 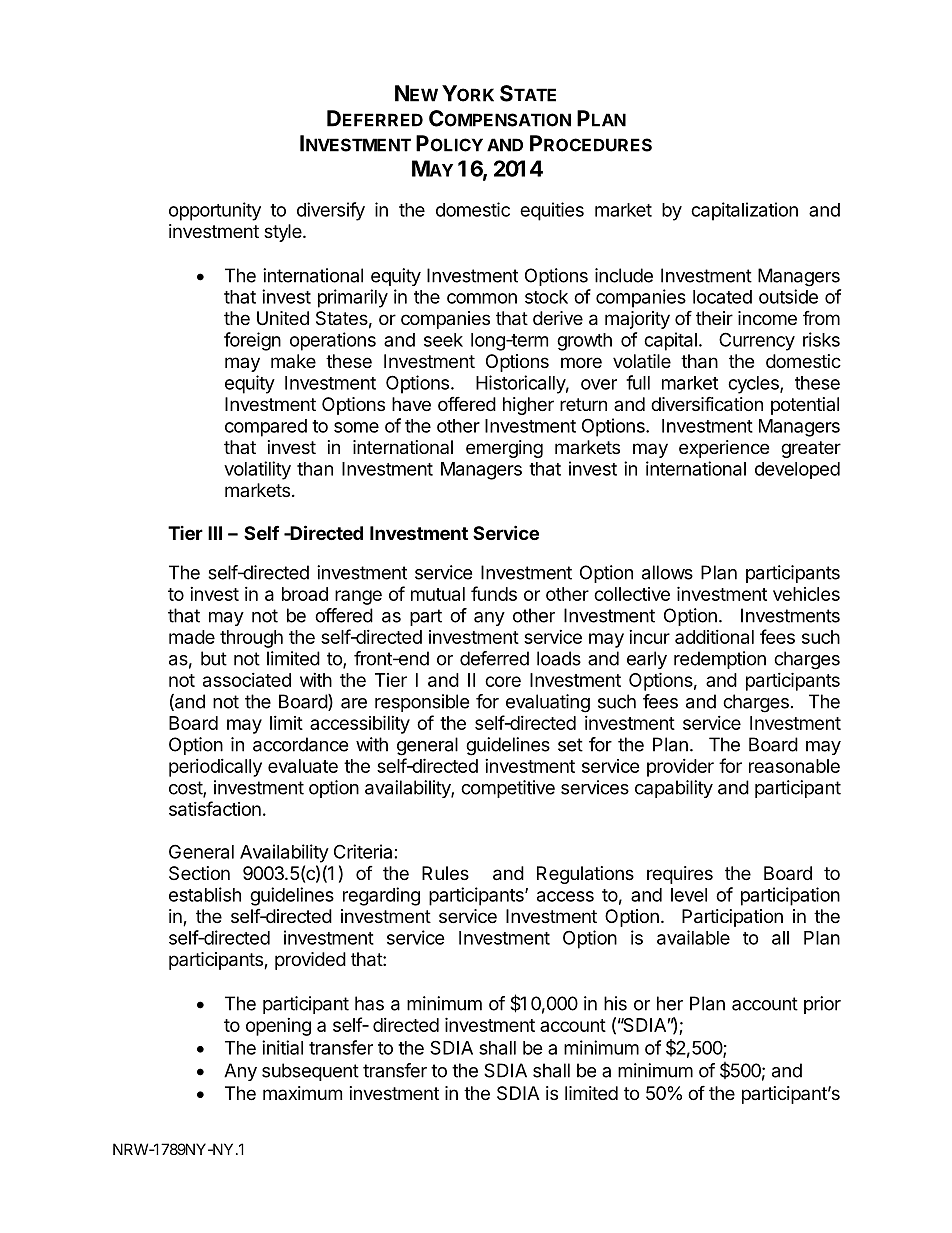 What do you see at coordinates (503, 681) in the page?
I see `core` at bounding box center [503, 681].
